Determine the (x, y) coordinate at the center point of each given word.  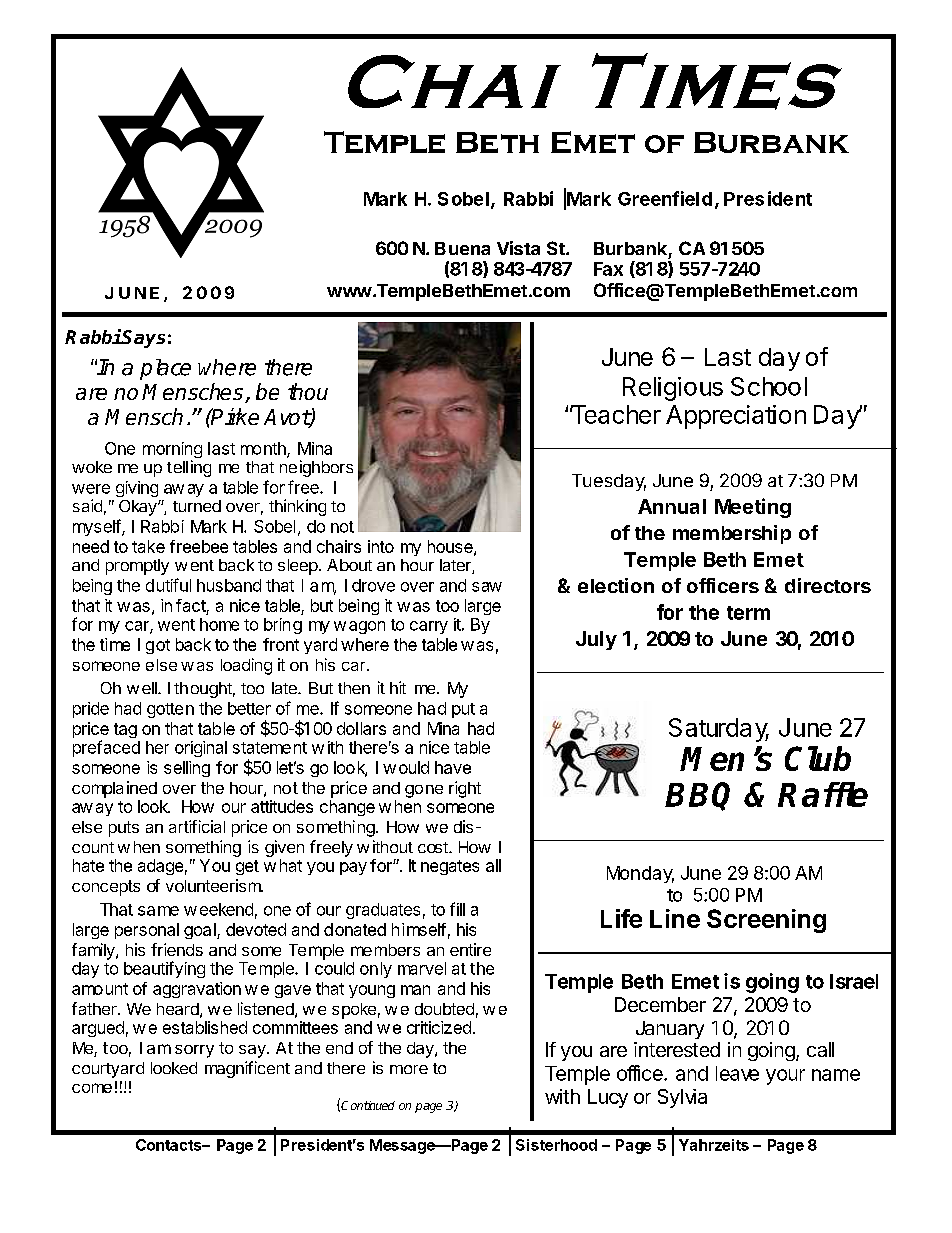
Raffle (823, 794)
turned (197, 506)
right (465, 789)
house (451, 547)
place (165, 369)
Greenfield (665, 198)
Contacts (169, 1145)
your (785, 1077)
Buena (462, 248)
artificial (197, 826)
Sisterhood (556, 1145)
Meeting (753, 508)
